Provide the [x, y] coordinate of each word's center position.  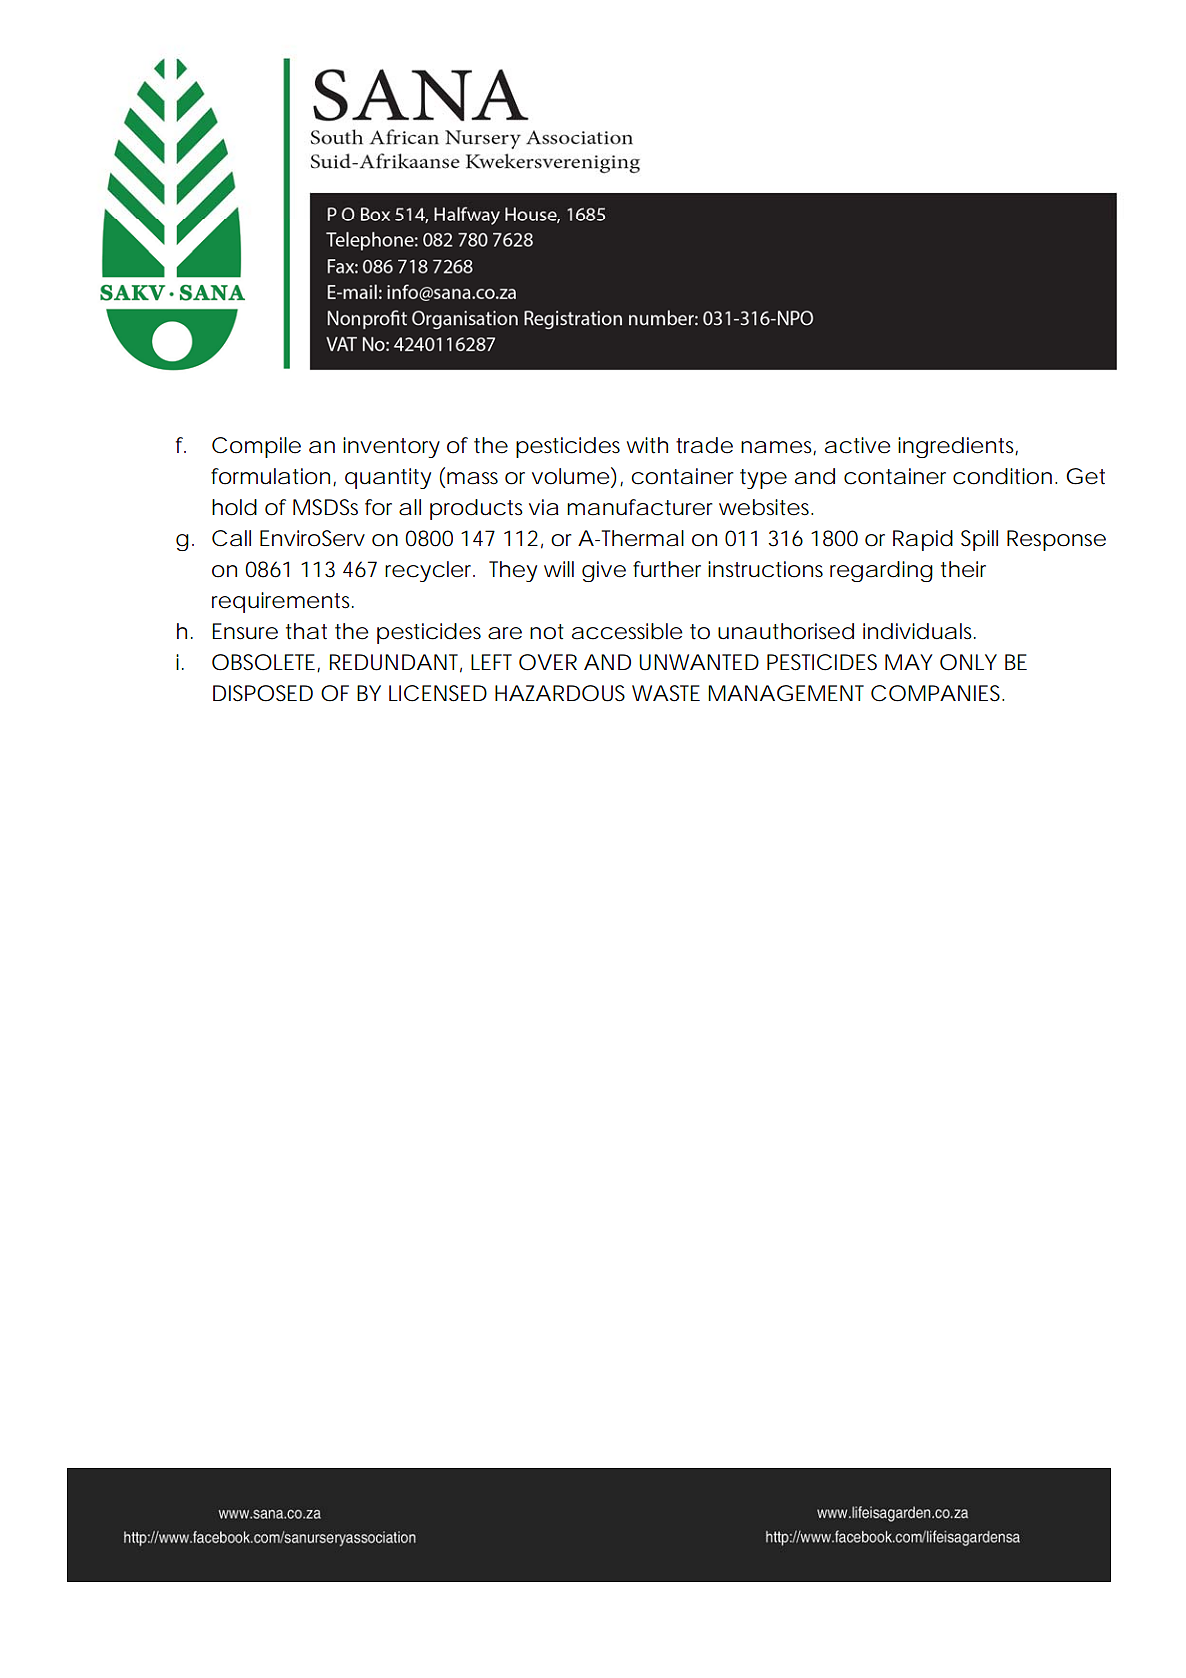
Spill [979, 540]
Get [1085, 476]
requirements [282, 602]
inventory [391, 447]
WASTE [666, 693]
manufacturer [640, 507]
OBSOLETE [263, 662]
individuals [919, 631]
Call [231, 538]
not [547, 632]
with [647, 445]
